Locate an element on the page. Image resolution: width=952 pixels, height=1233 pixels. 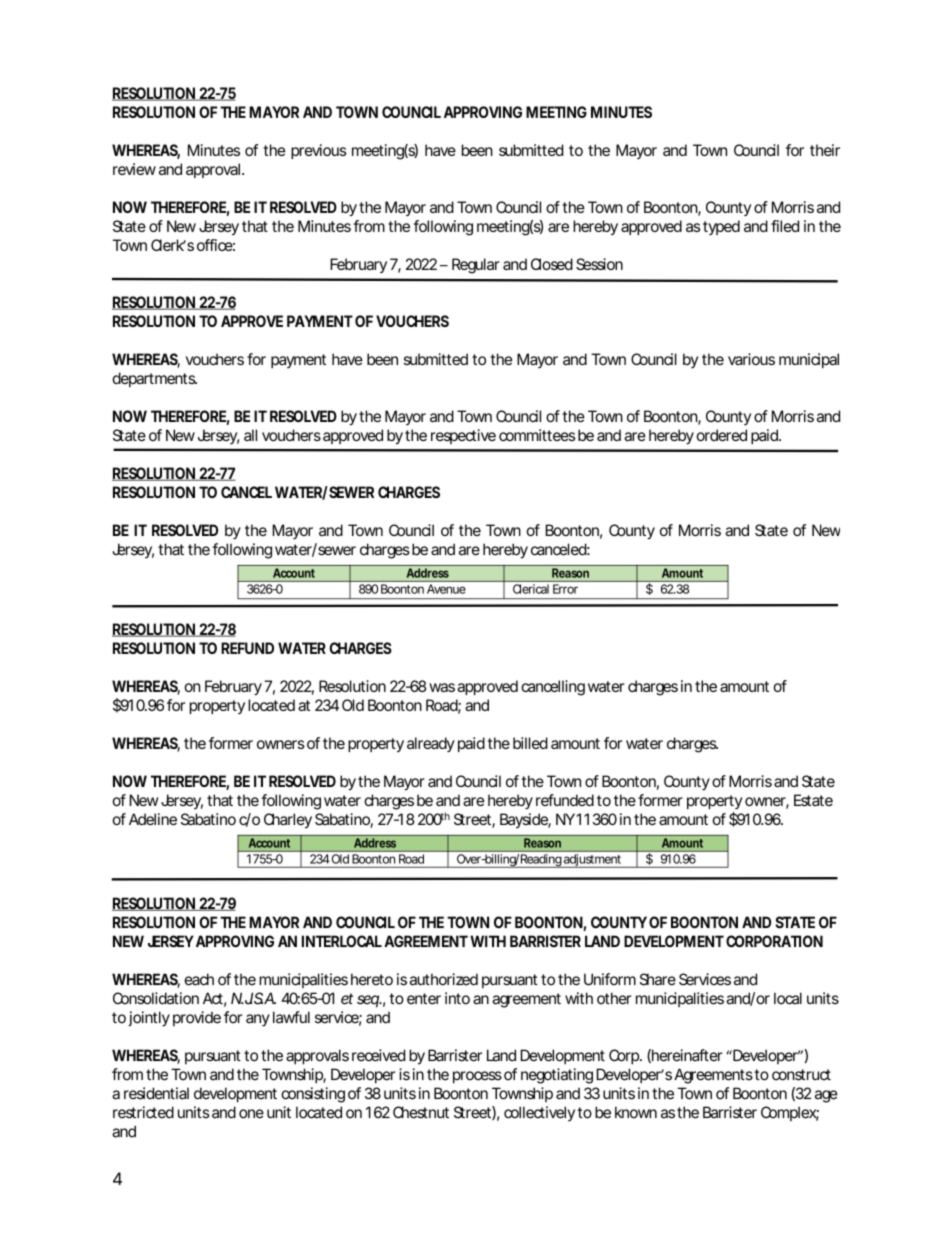
ordered is located at coordinates (722, 435).
